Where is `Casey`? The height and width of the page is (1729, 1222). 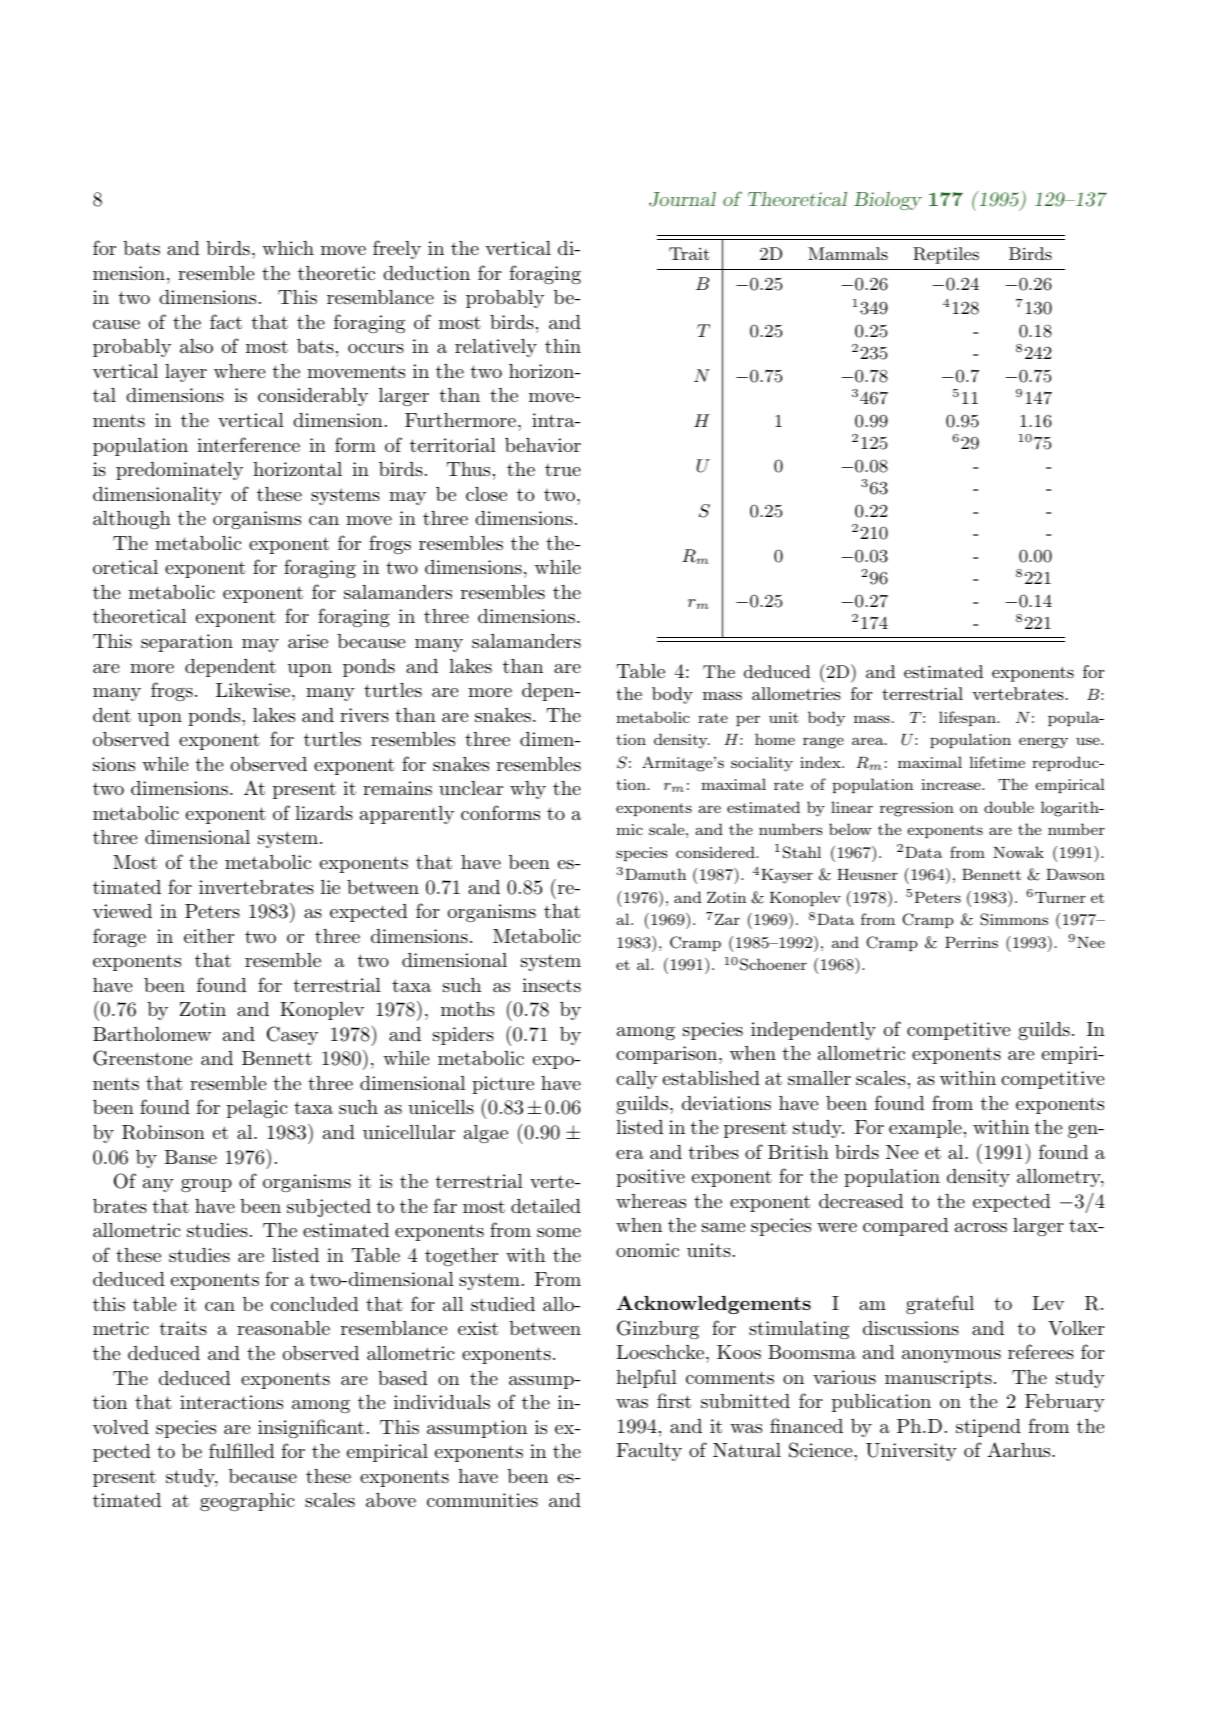
Casey is located at coordinates (292, 1035).
